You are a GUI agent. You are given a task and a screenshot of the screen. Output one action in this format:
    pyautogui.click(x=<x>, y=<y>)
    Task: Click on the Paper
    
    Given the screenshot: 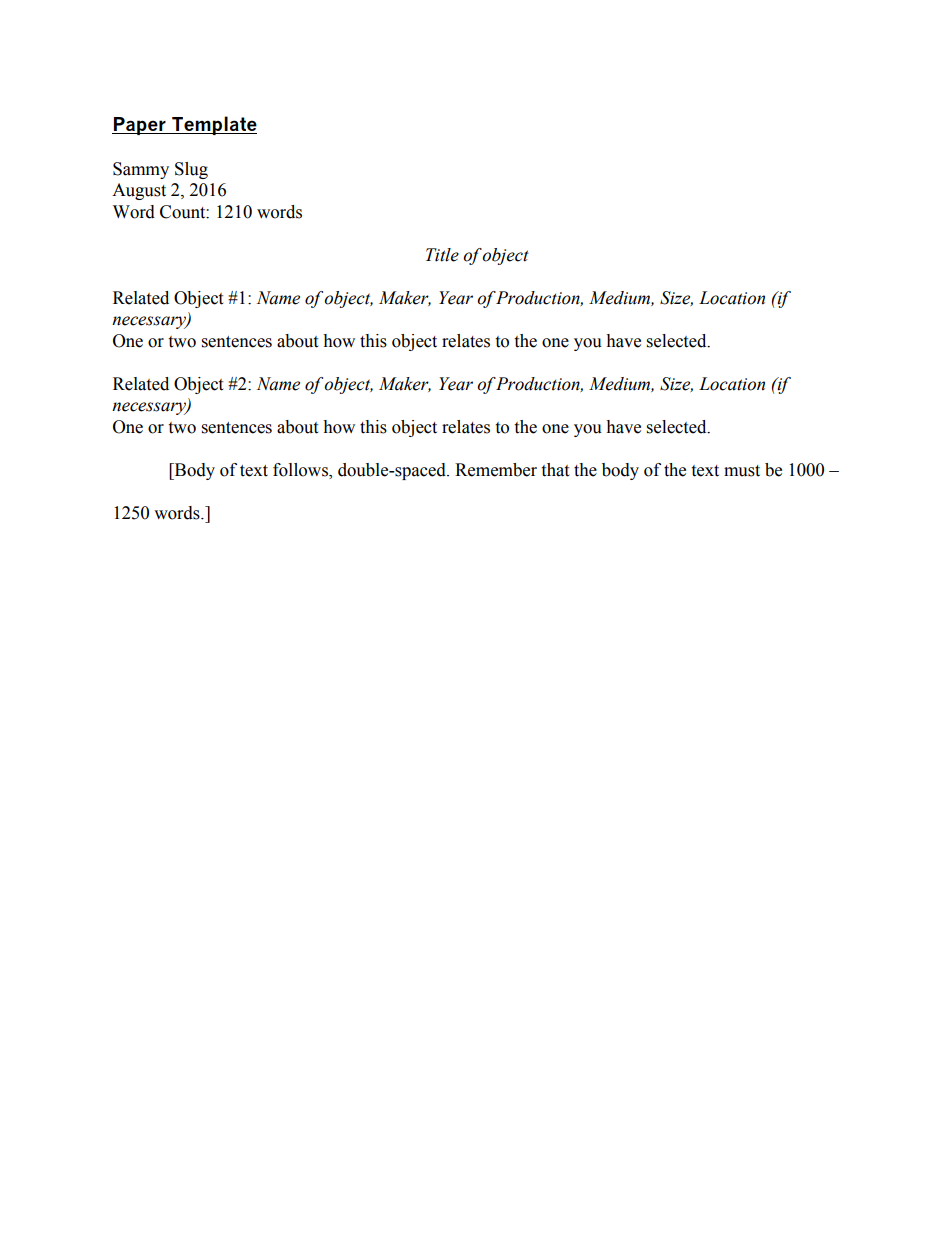 What is the action you would take?
    pyautogui.click(x=140, y=126)
